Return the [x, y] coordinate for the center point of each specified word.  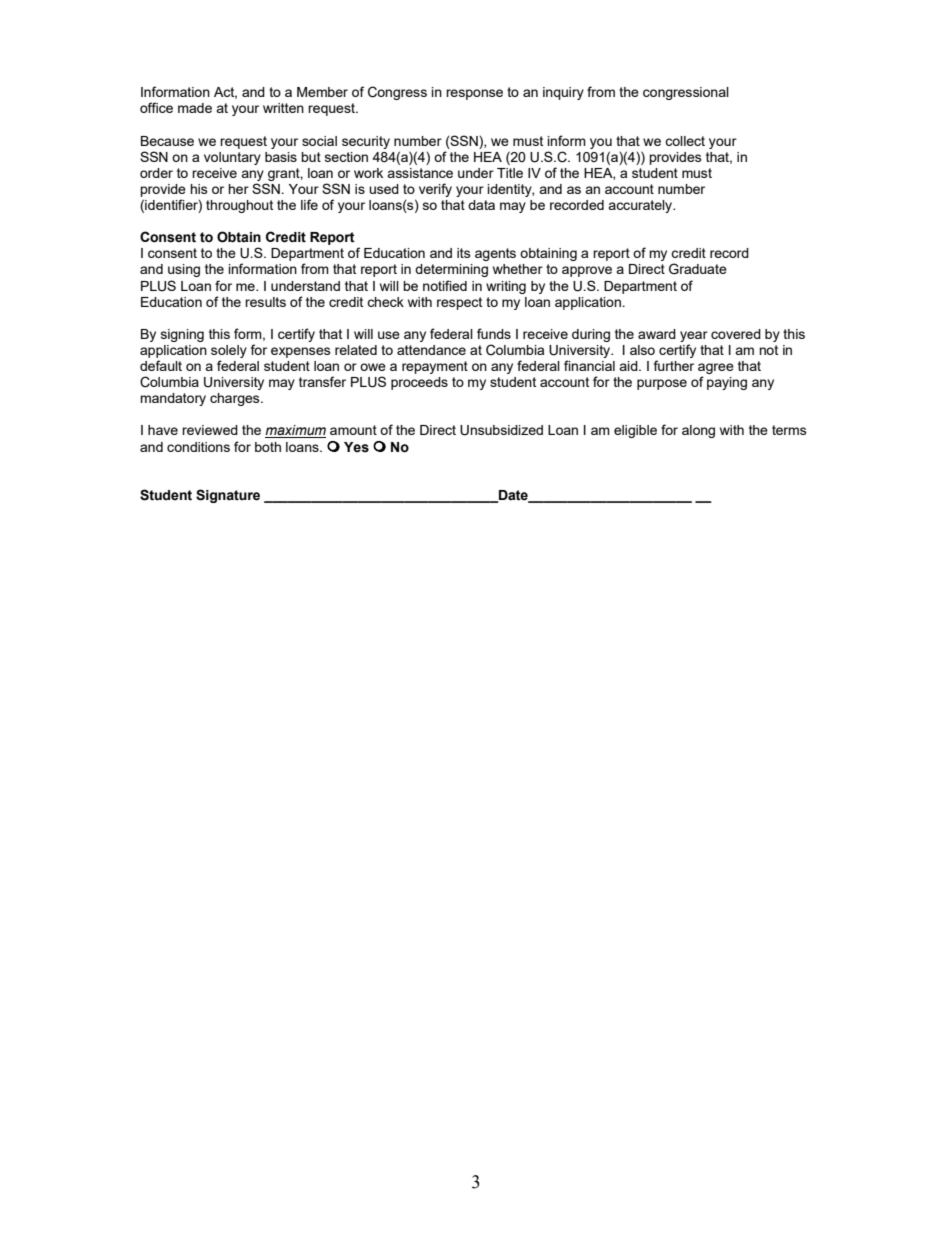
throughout [239, 206]
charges [236, 399]
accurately [641, 206]
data [481, 205]
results [265, 302]
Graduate [698, 269]
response [474, 94]
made [195, 108]
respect [459, 303]
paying [727, 383]
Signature [228, 496]
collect [685, 141]
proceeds [419, 383]
